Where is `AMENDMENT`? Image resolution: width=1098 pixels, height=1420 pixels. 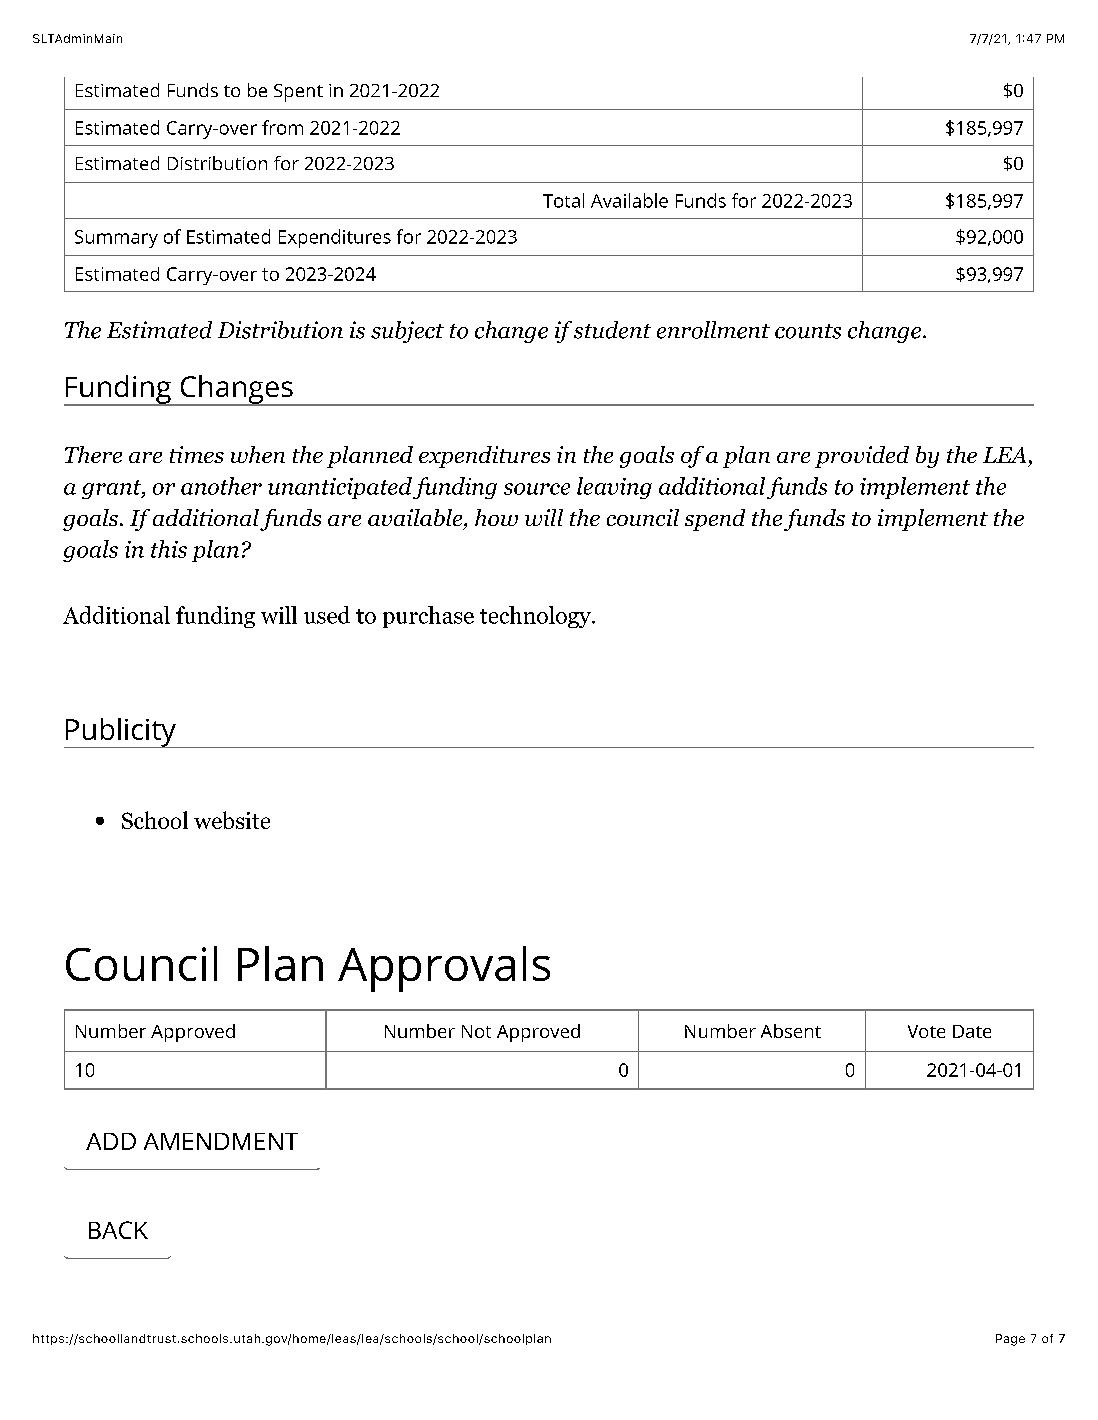 AMENDMENT is located at coordinates (221, 1141).
